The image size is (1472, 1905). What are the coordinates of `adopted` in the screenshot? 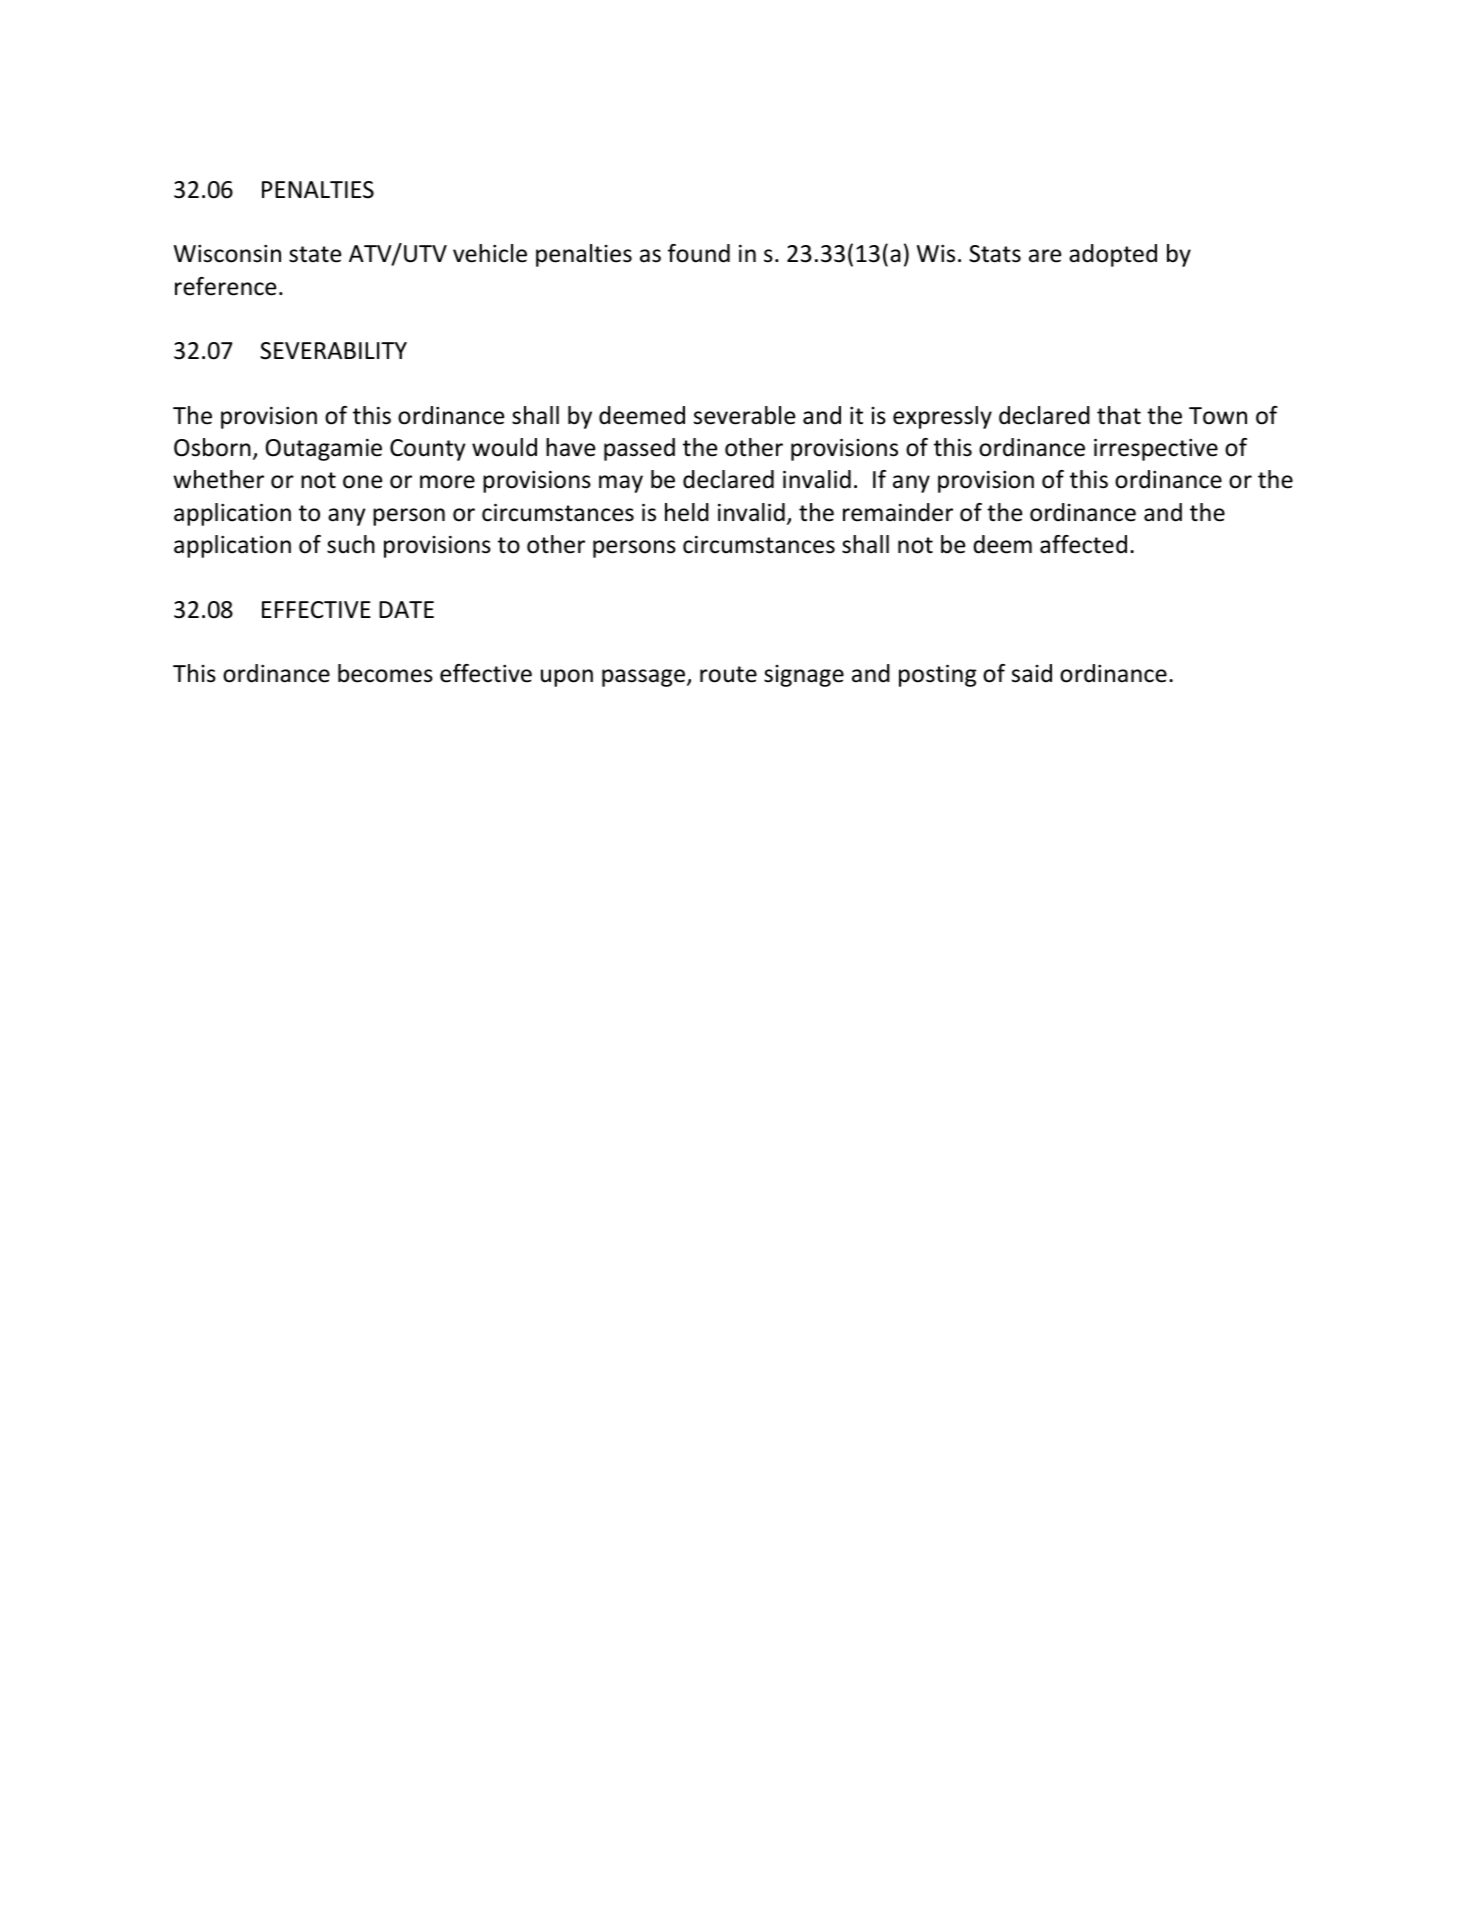 It's located at (1113, 255).
